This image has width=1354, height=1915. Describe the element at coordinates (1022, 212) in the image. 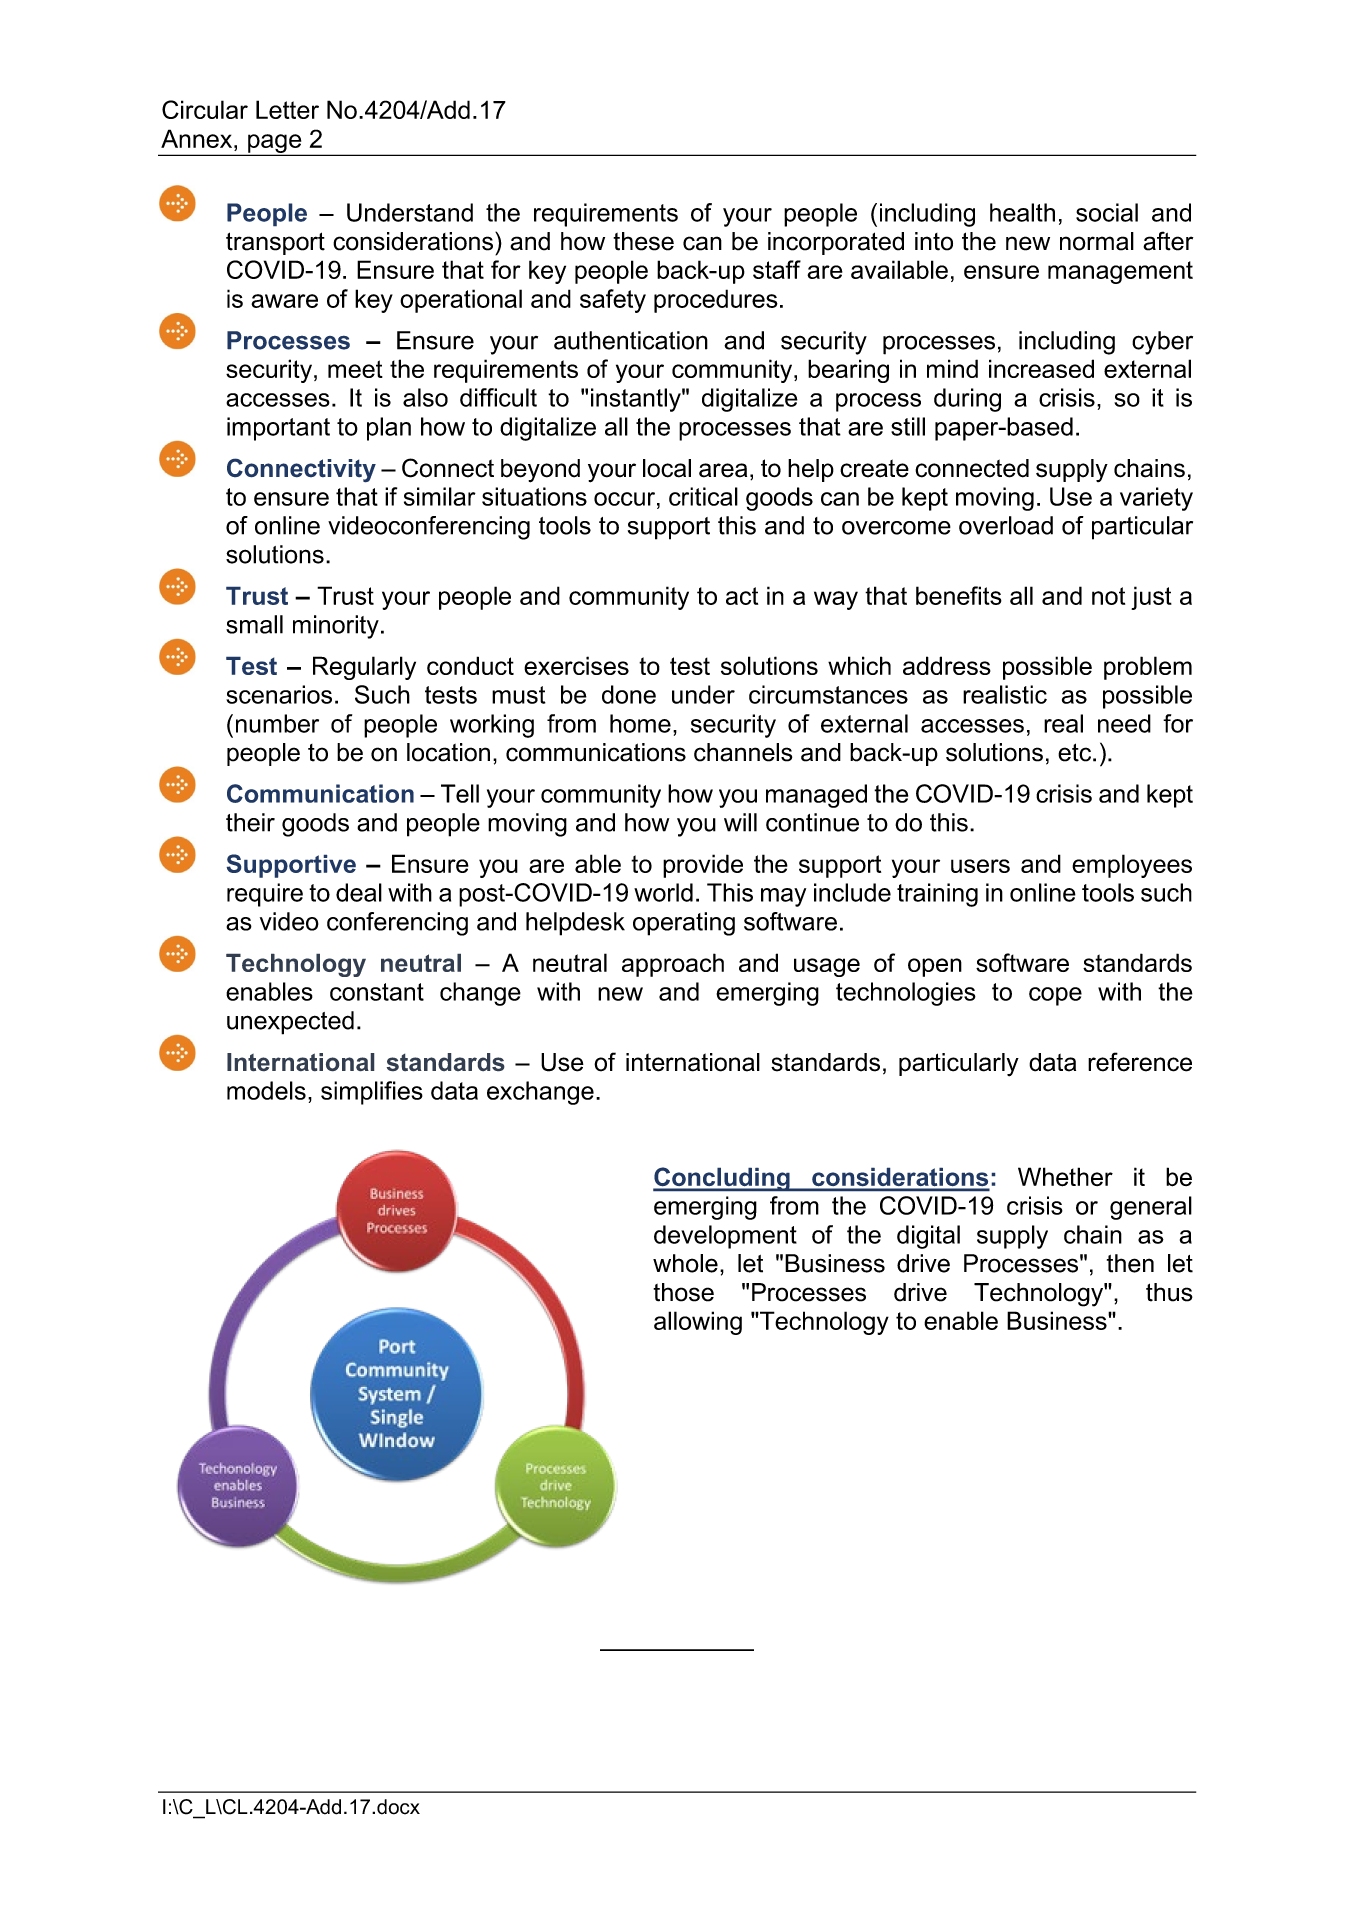

I see `health` at that location.
